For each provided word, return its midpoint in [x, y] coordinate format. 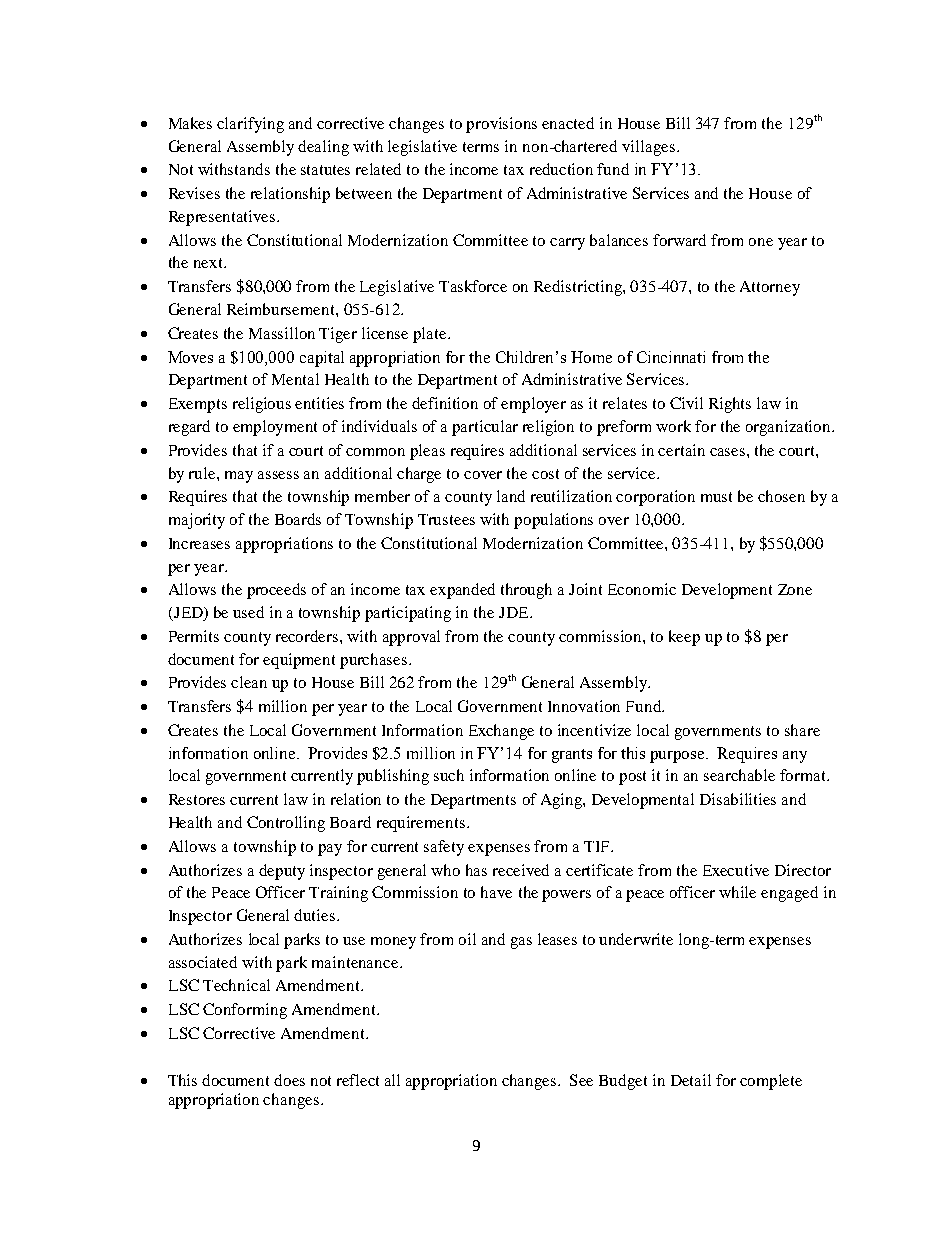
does [289, 1080]
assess [278, 475]
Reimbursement [282, 309]
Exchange [501, 732]
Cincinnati [671, 357]
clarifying [250, 125]
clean [249, 682]
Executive [736, 870]
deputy [282, 872]
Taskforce [473, 286]
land [511, 496]
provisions [501, 125]
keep [684, 638]
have [496, 892]
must [716, 497]
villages [648, 148]
